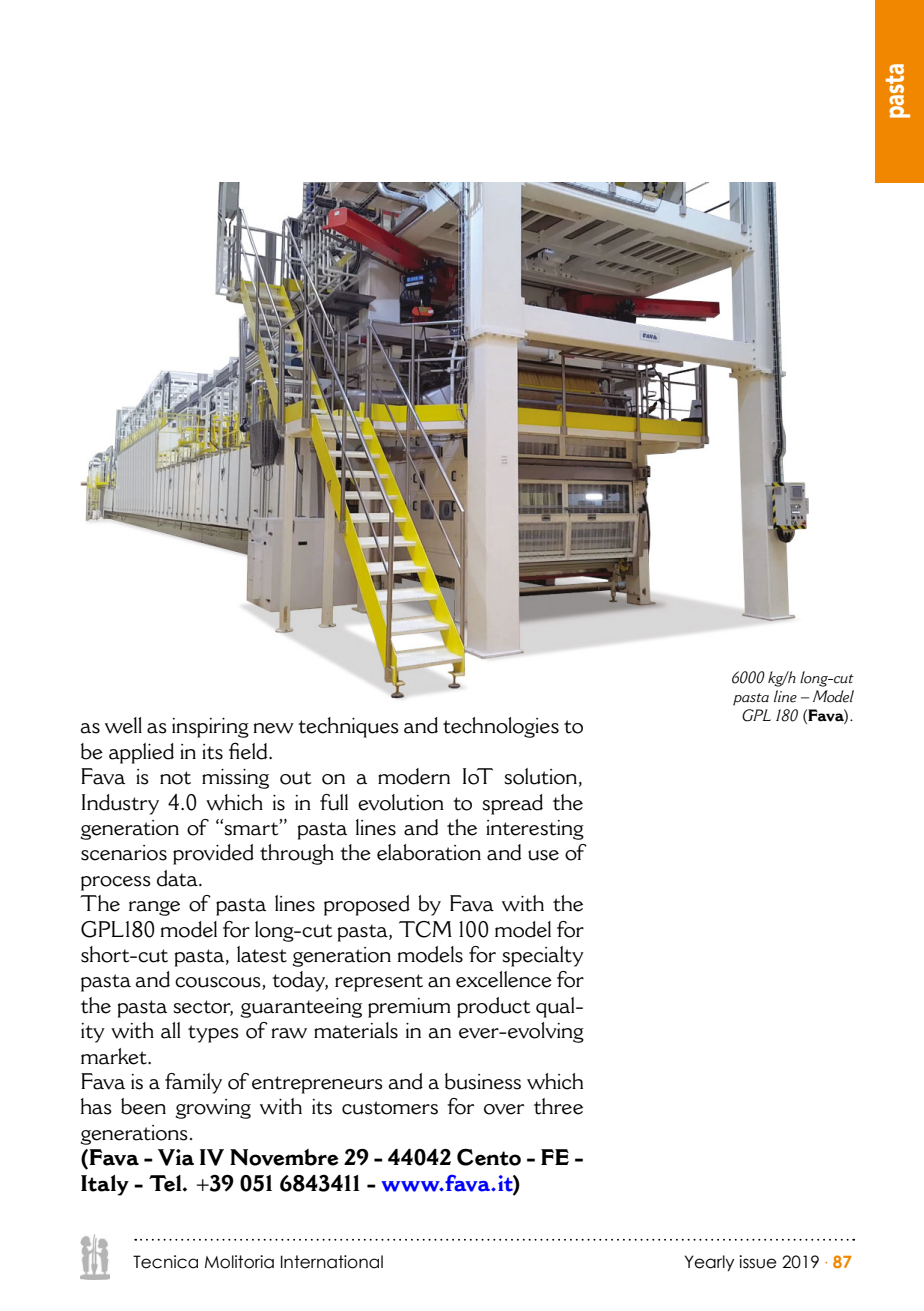 The width and height of the screenshot is (924, 1311). Describe the element at coordinates (219, 983) in the screenshot. I see `couscous` at that location.
